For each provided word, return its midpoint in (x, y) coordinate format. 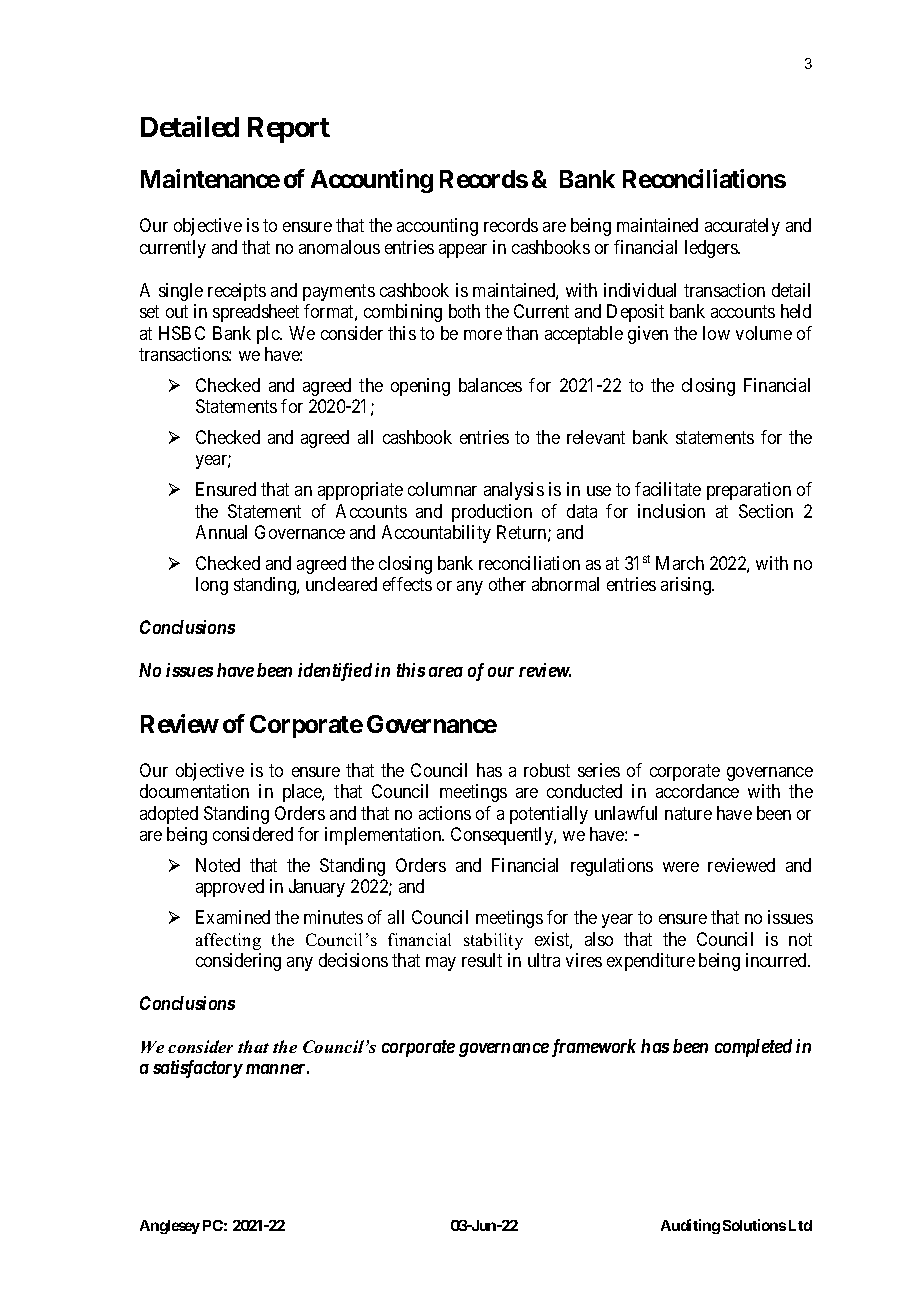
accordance (697, 791)
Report (289, 130)
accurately (742, 227)
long (212, 586)
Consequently (503, 836)
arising (687, 586)
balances (490, 385)
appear (463, 251)
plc (269, 335)
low (716, 333)
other (507, 584)
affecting (228, 941)
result (482, 960)
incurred (777, 960)
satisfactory (198, 1069)
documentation (194, 791)
